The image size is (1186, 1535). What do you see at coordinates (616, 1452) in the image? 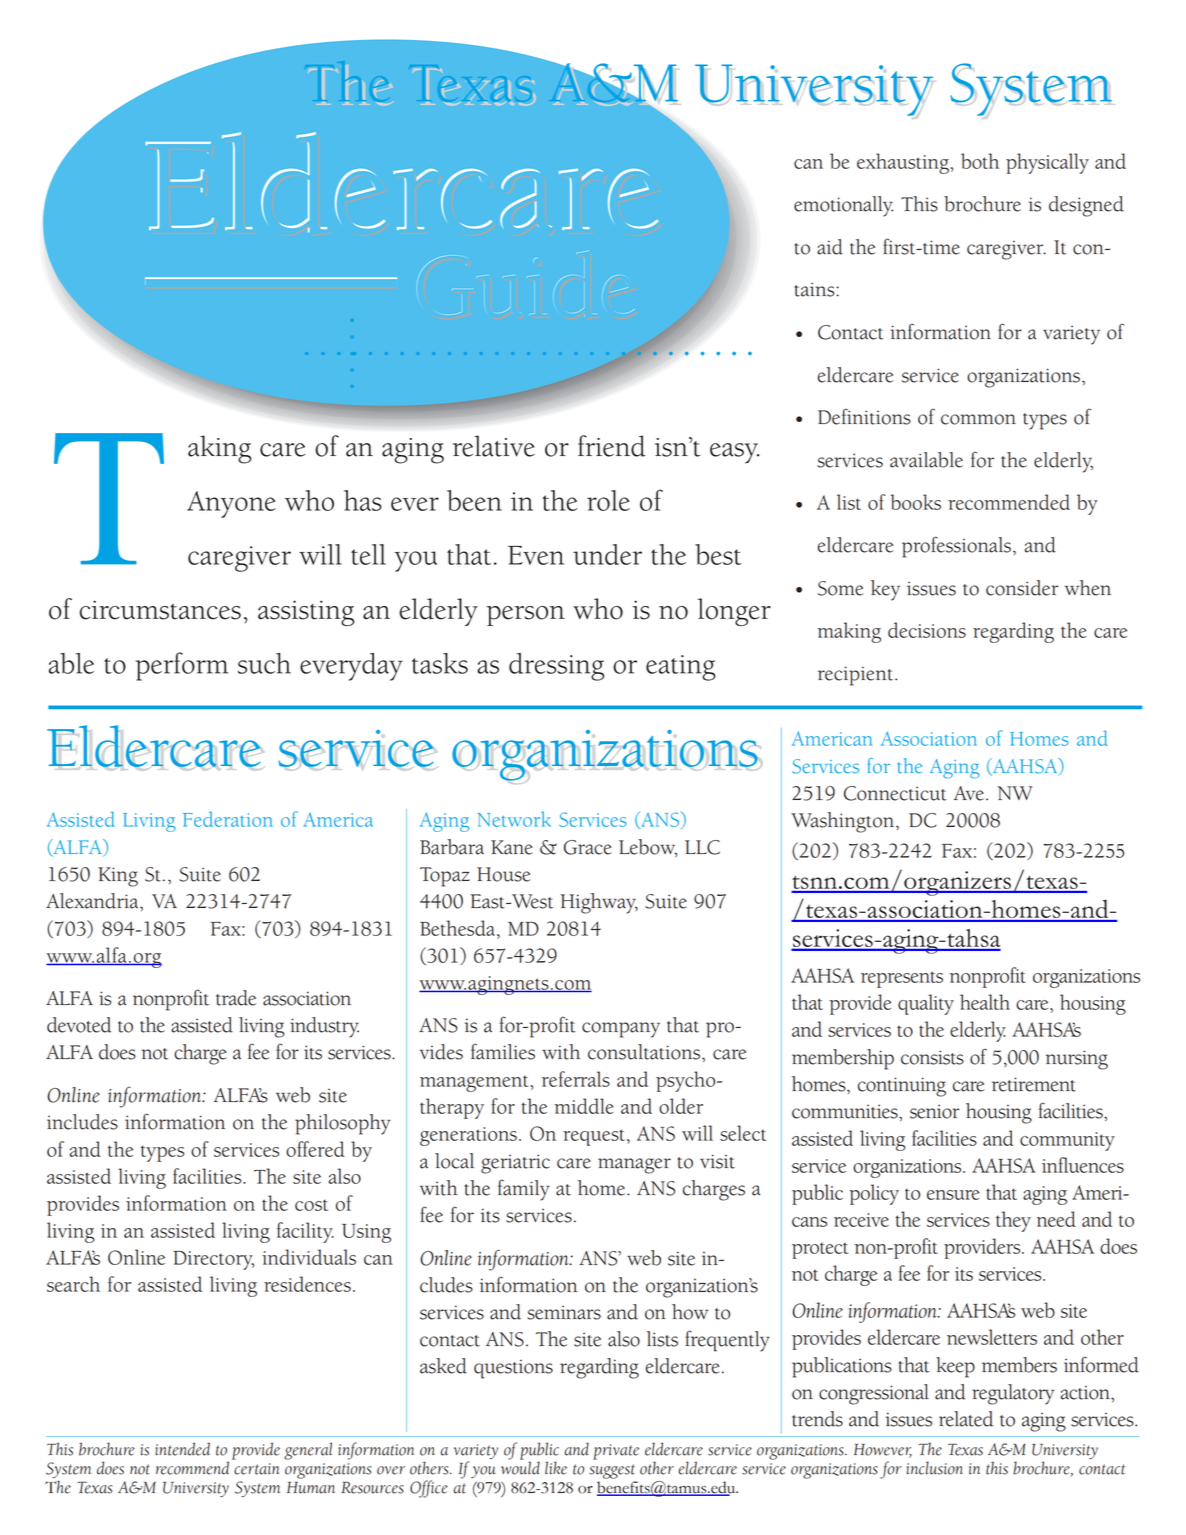
I see `private` at bounding box center [616, 1452].
